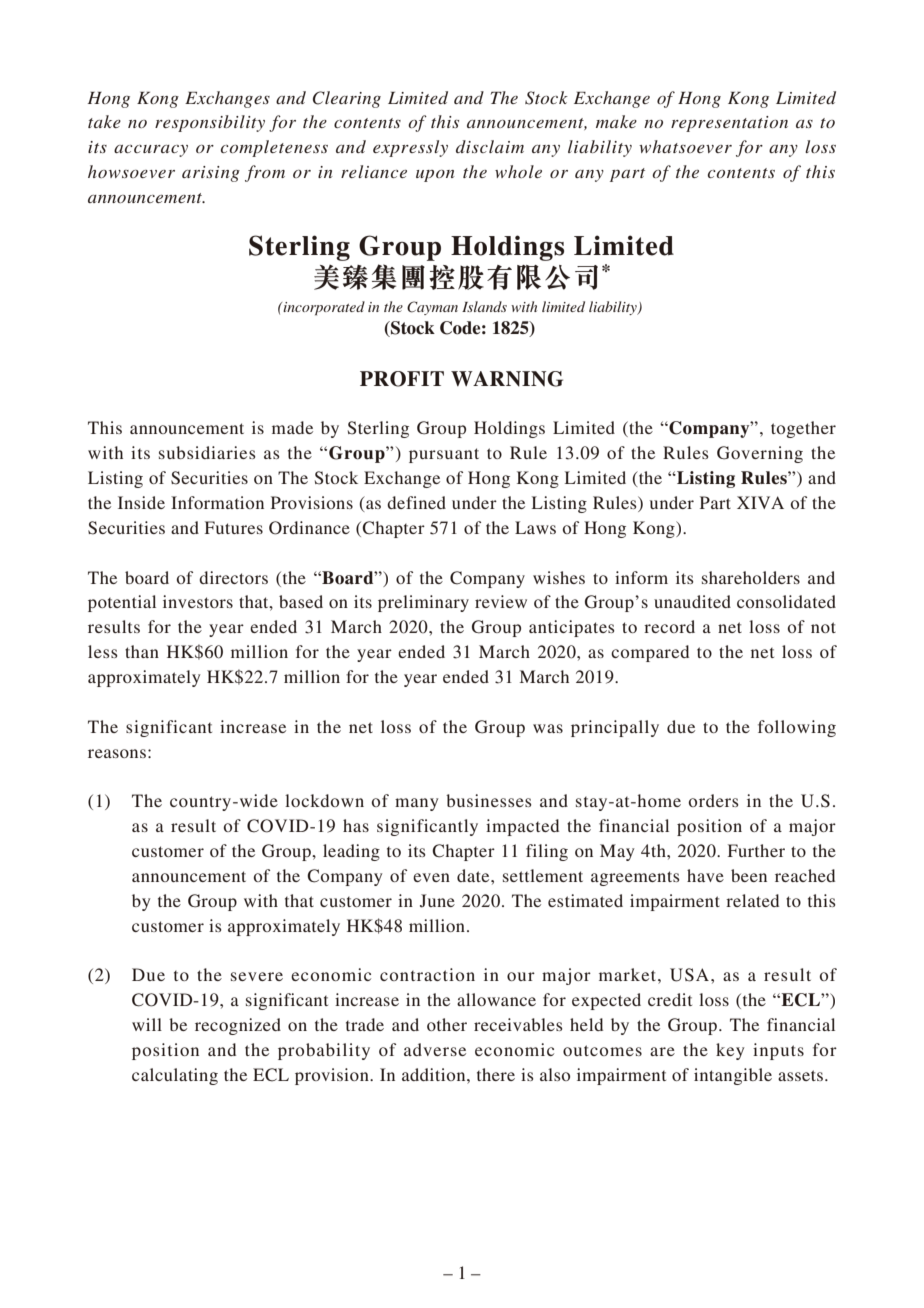 The width and height of the image is (924, 1308). What do you see at coordinates (175, 1076) in the image?
I see `calculating` at bounding box center [175, 1076].
